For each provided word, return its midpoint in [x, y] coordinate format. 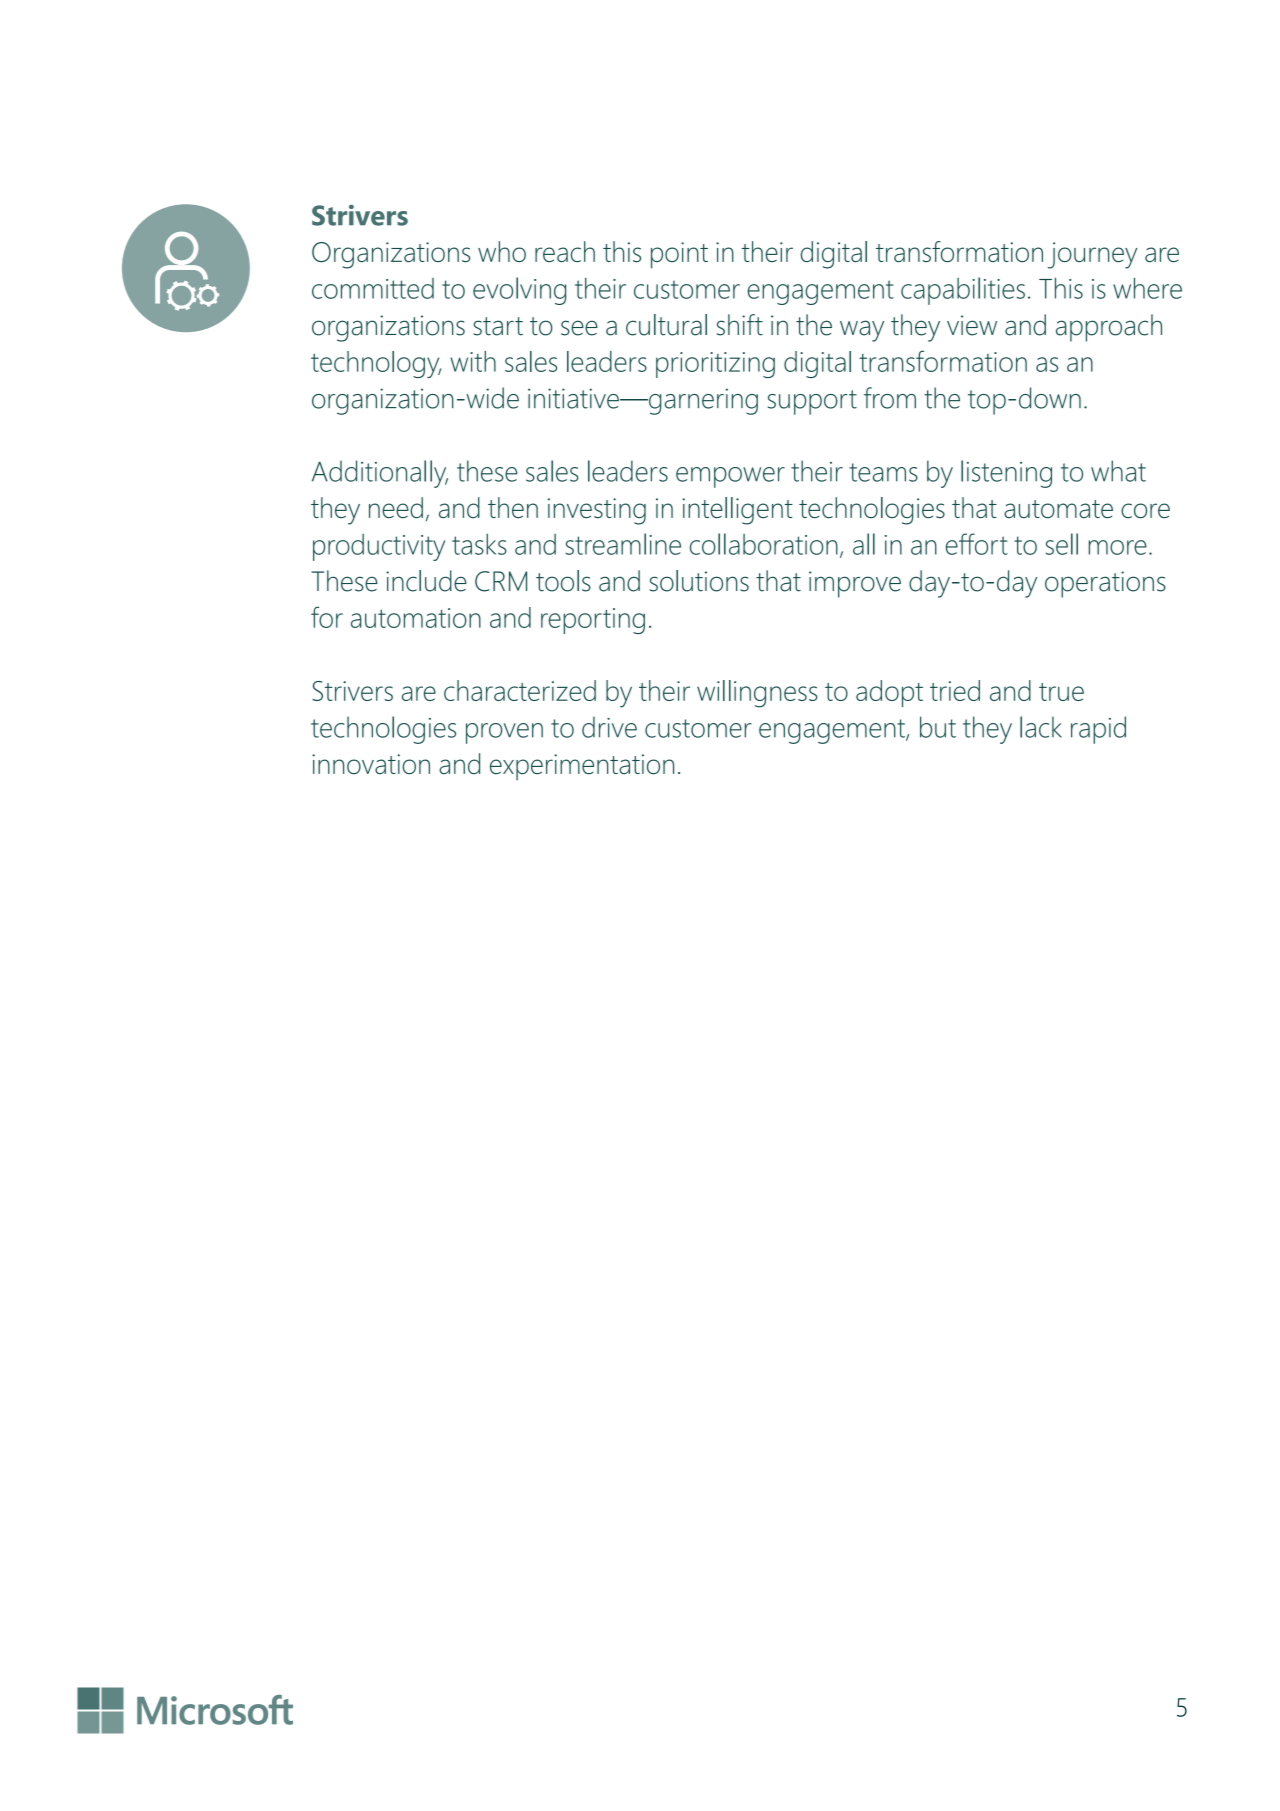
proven [504, 733]
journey [1092, 255]
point [679, 255]
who [502, 251]
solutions [699, 581]
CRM [501, 581]
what [1118, 471]
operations [1105, 584]
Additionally [380, 474]
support [812, 402]
